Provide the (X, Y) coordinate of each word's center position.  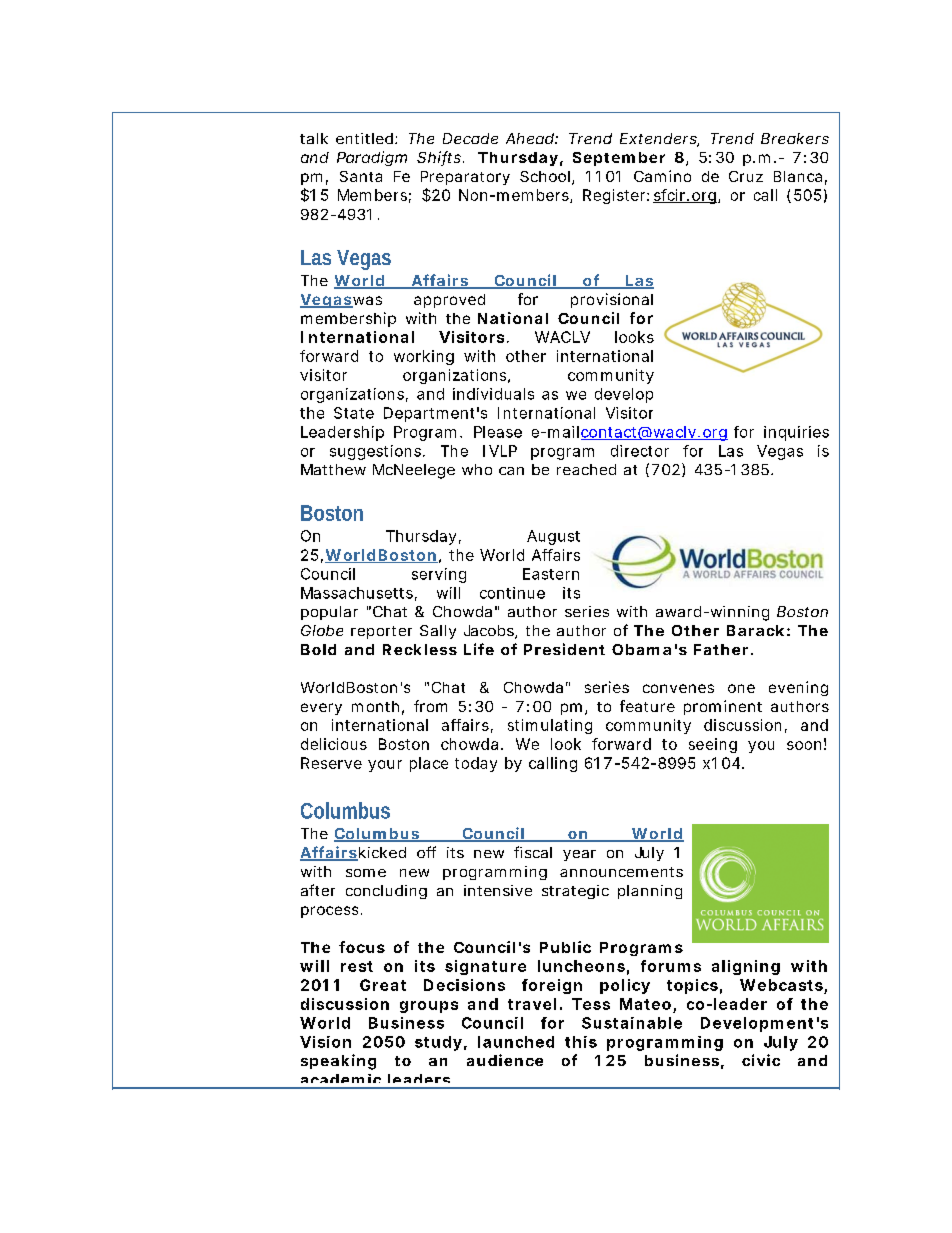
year (579, 855)
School (545, 176)
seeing (713, 745)
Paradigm (372, 158)
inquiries (796, 433)
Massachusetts (357, 593)
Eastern (551, 574)
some (366, 873)
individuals (493, 394)
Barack (755, 630)
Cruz (746, 176)
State (354, 413)
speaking (338, 1062)
